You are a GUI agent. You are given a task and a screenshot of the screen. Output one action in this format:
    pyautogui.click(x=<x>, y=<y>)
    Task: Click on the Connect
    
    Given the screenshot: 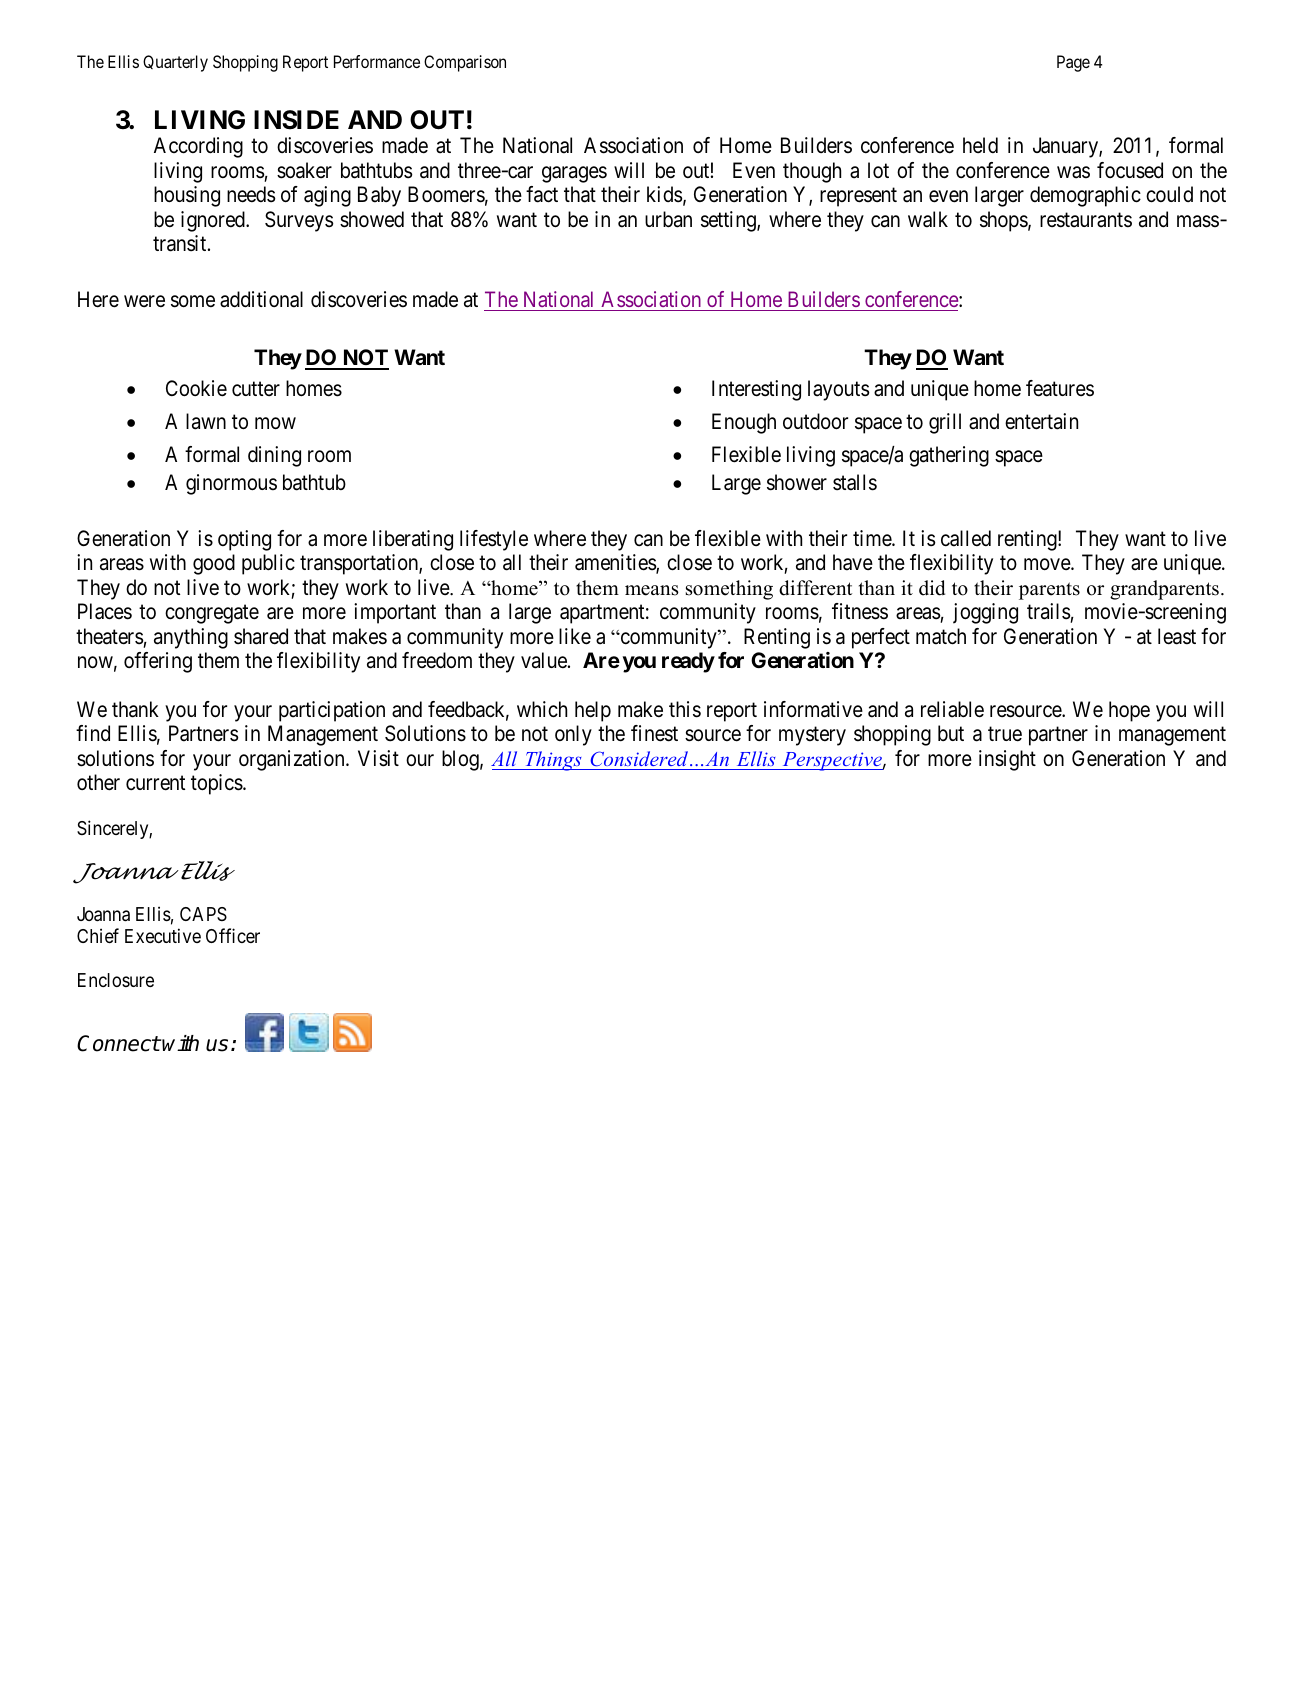 What is the action you would take?
    pyautogui.click(x=118, y=1043)
